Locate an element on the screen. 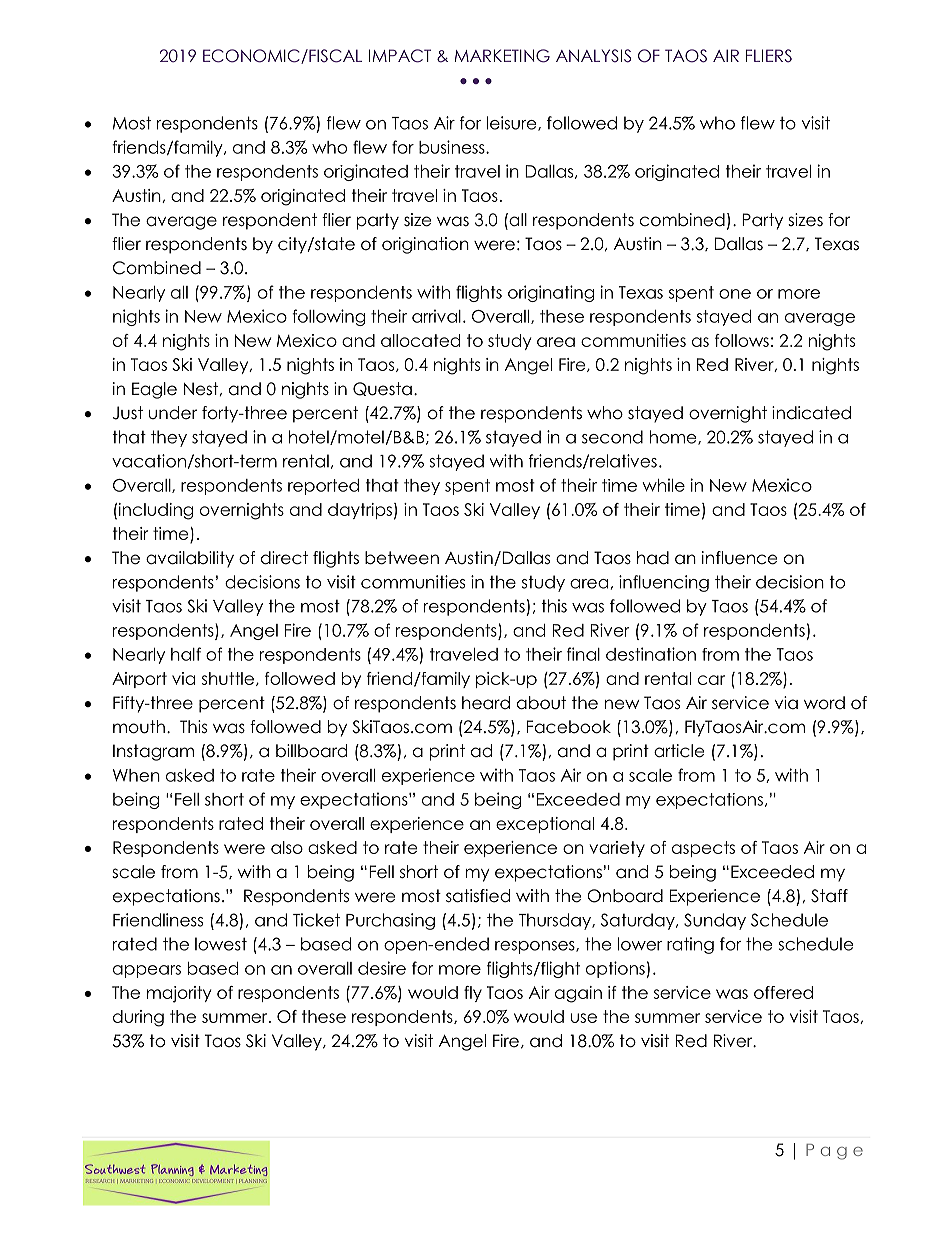  IMPACT is located at coordinates (400, 56).
